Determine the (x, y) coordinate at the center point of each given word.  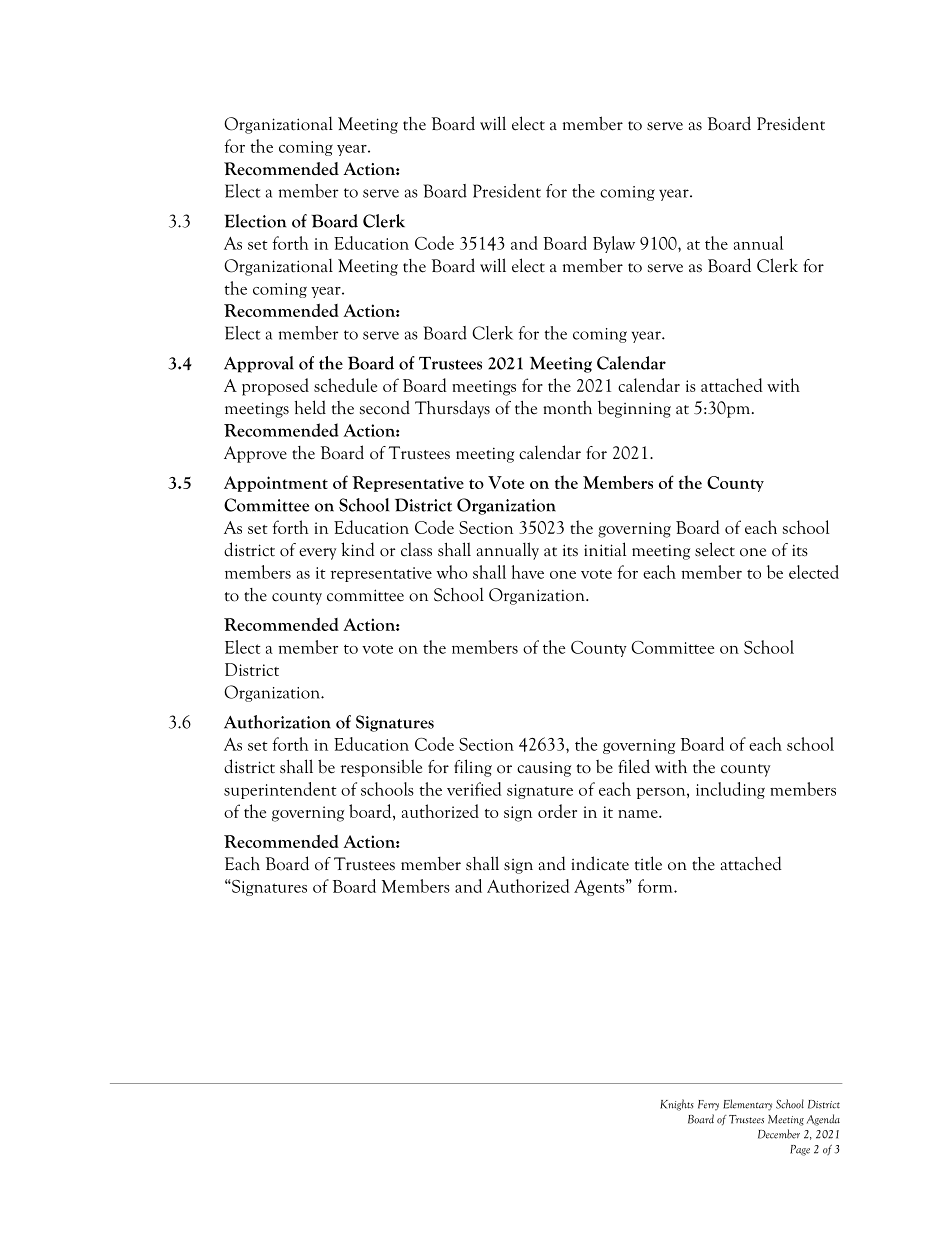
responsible (381, 768)
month (567, 408)
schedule (345, 385)
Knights (677, 1105)
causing (544, 769)
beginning (634, 409)
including (730, 790)
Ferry (708, 1105)
